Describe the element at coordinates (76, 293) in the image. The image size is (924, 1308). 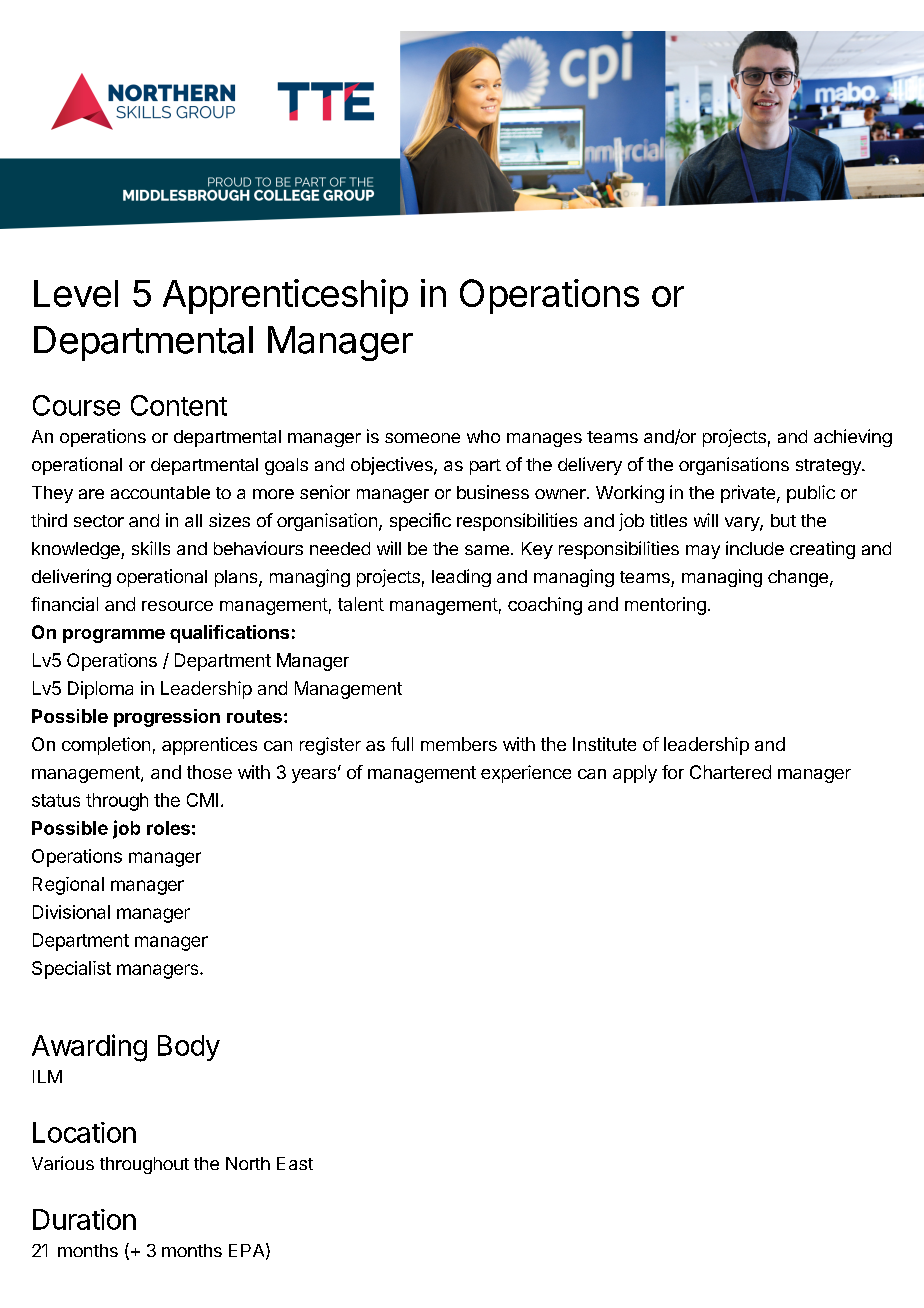
I see `Level` at that location.
